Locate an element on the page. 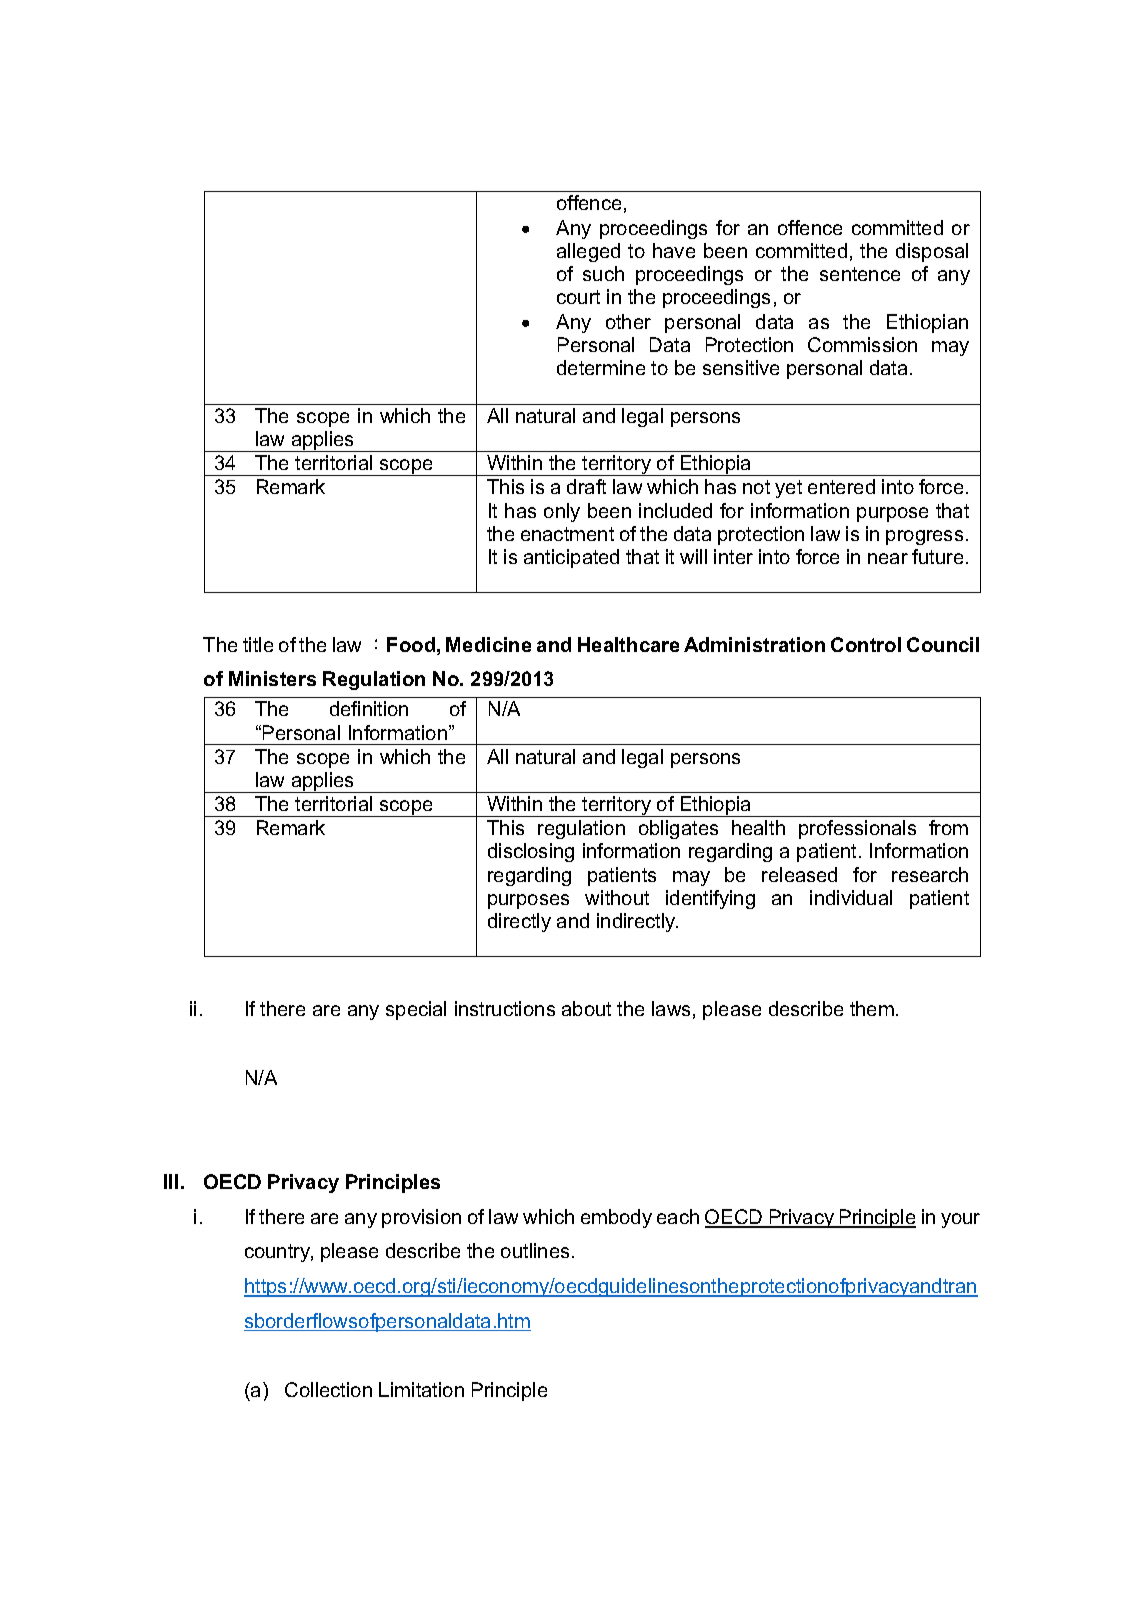  such is located at coordinates (603, 273).
